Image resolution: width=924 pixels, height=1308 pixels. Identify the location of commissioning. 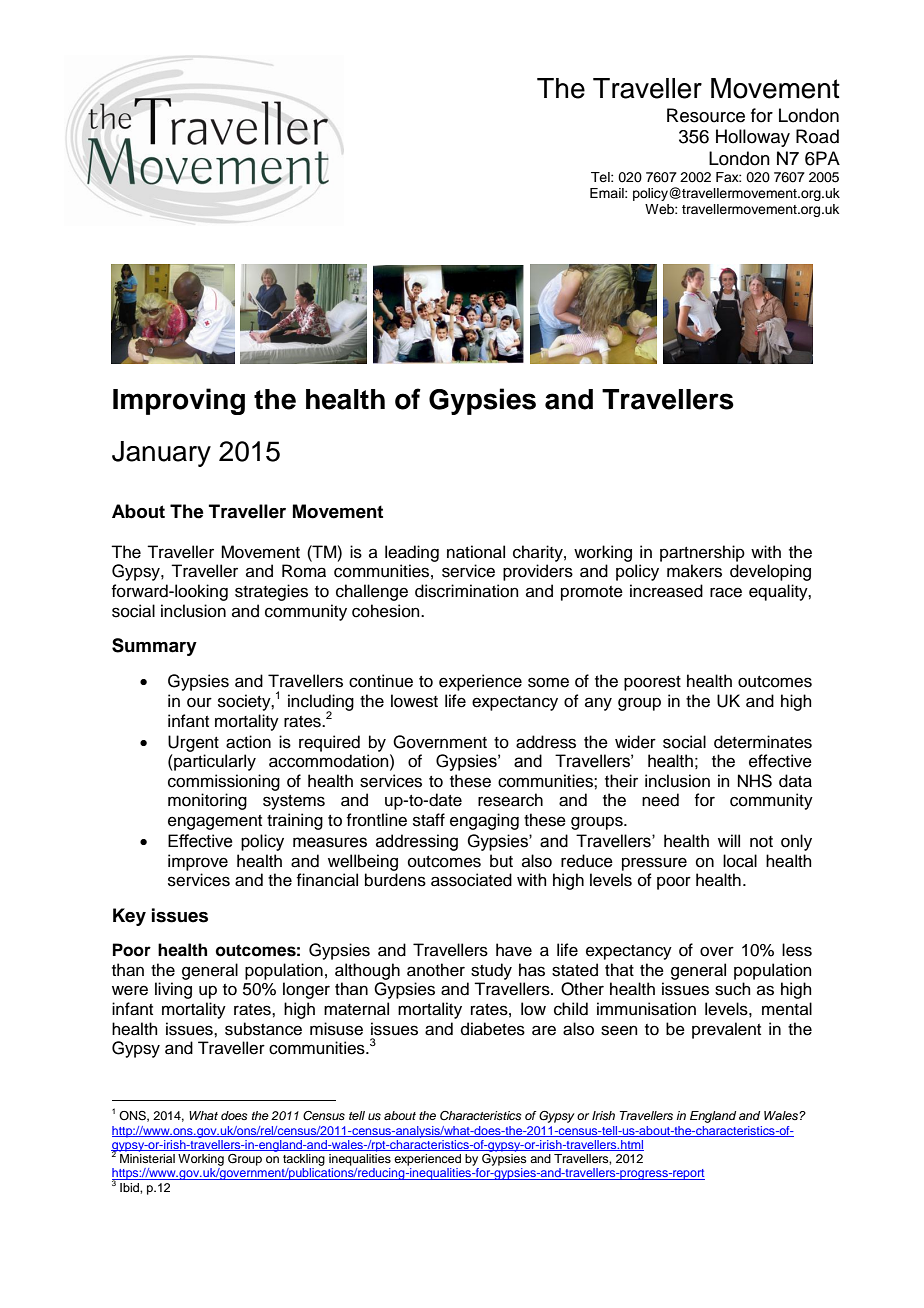
(224, 782).
